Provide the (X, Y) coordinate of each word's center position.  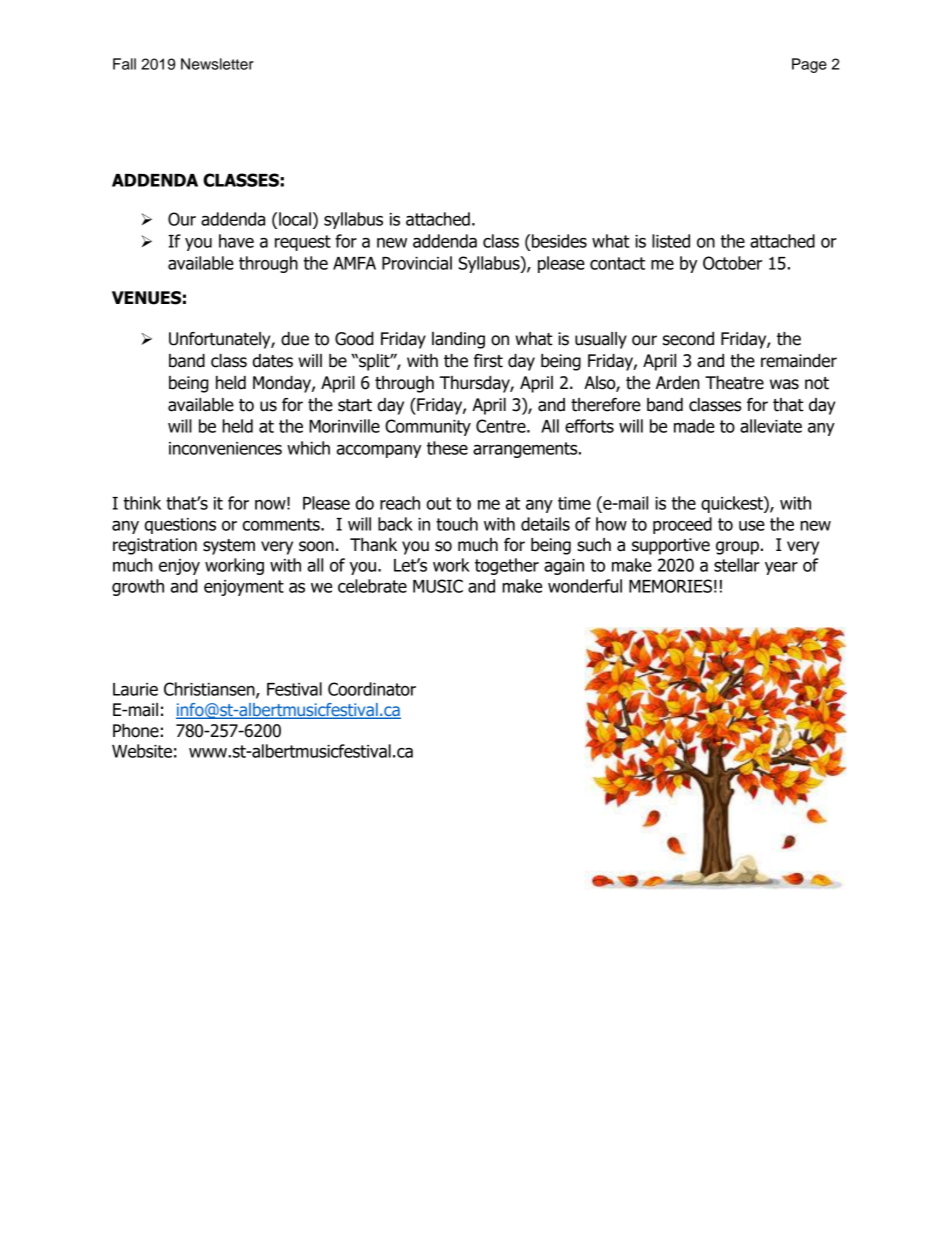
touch (457, 524)
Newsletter (217, 64)
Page (809, 65)
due (295, 339)
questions (180, 526)
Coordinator (372, 689)
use (752, 526)
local (295, 219)
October (732, 263)
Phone (136, 731)
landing (458, 340)
